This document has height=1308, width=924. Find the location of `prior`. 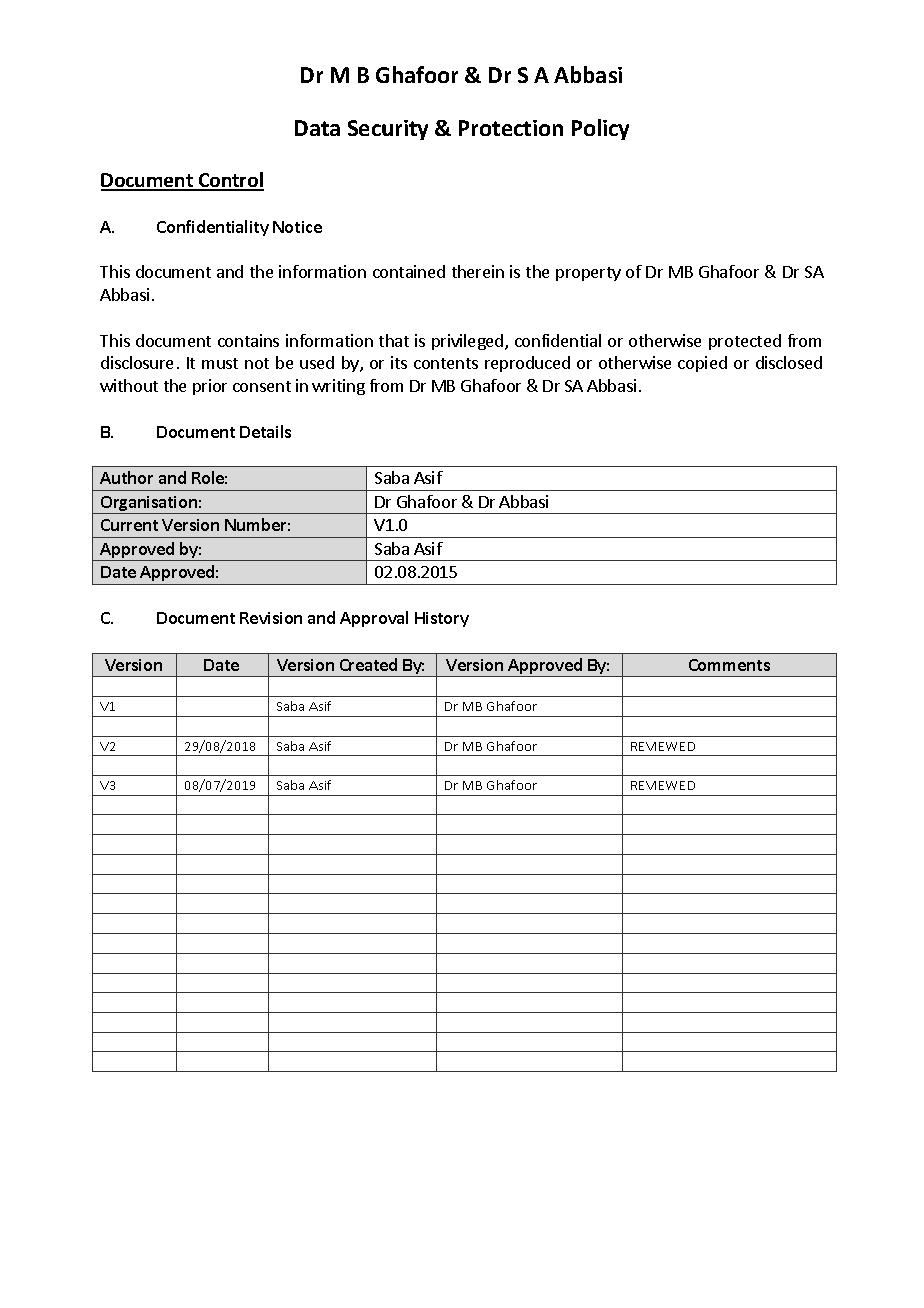

prior is located at coordinates (210, 387).
